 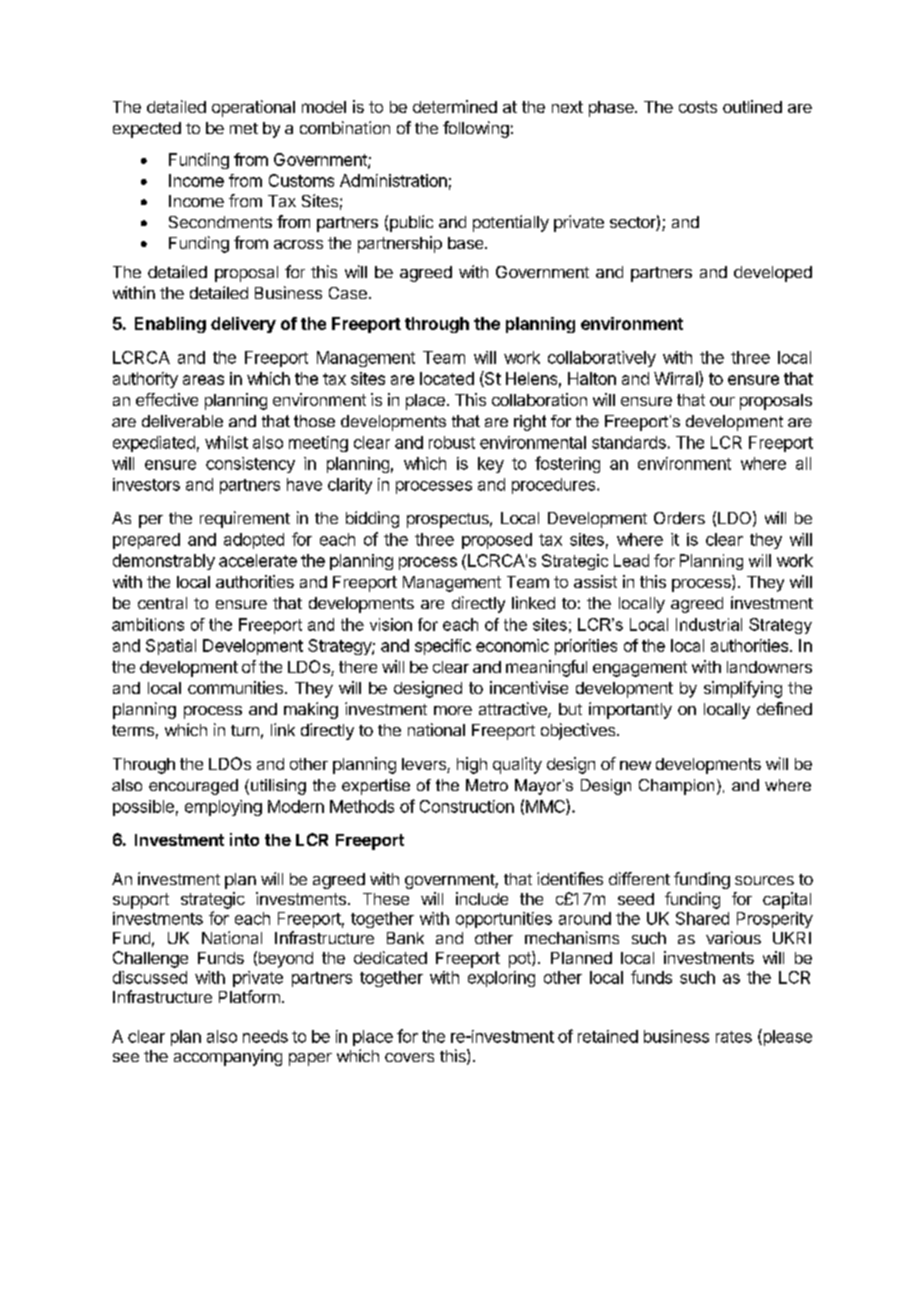 What do you see at coordinates (409, 1057) in the screenshot?
I see `covers` at bounding box center [409, 1057].
